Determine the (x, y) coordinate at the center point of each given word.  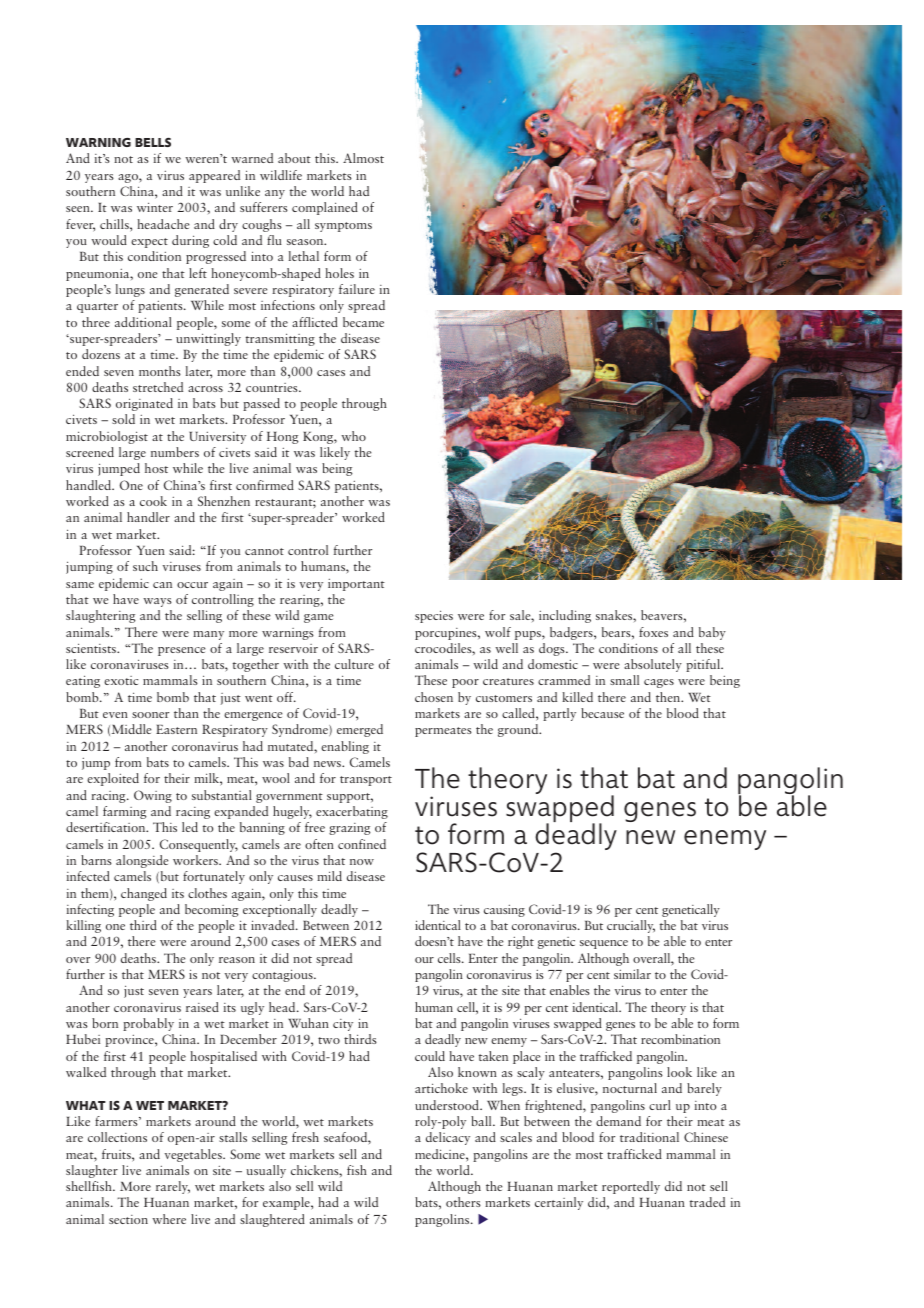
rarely (173, 1187)
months (160, 371)
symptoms (343, 227)
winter (155, 207)
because (602, 713)
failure (357, 289)
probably (148, 1024)
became (363, 322)
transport (366, 781)
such (145, 566)
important (356, 584)
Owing (153, 796)
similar (632, 974)
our (424, 960)
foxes (653, 632)
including (565, 616)
